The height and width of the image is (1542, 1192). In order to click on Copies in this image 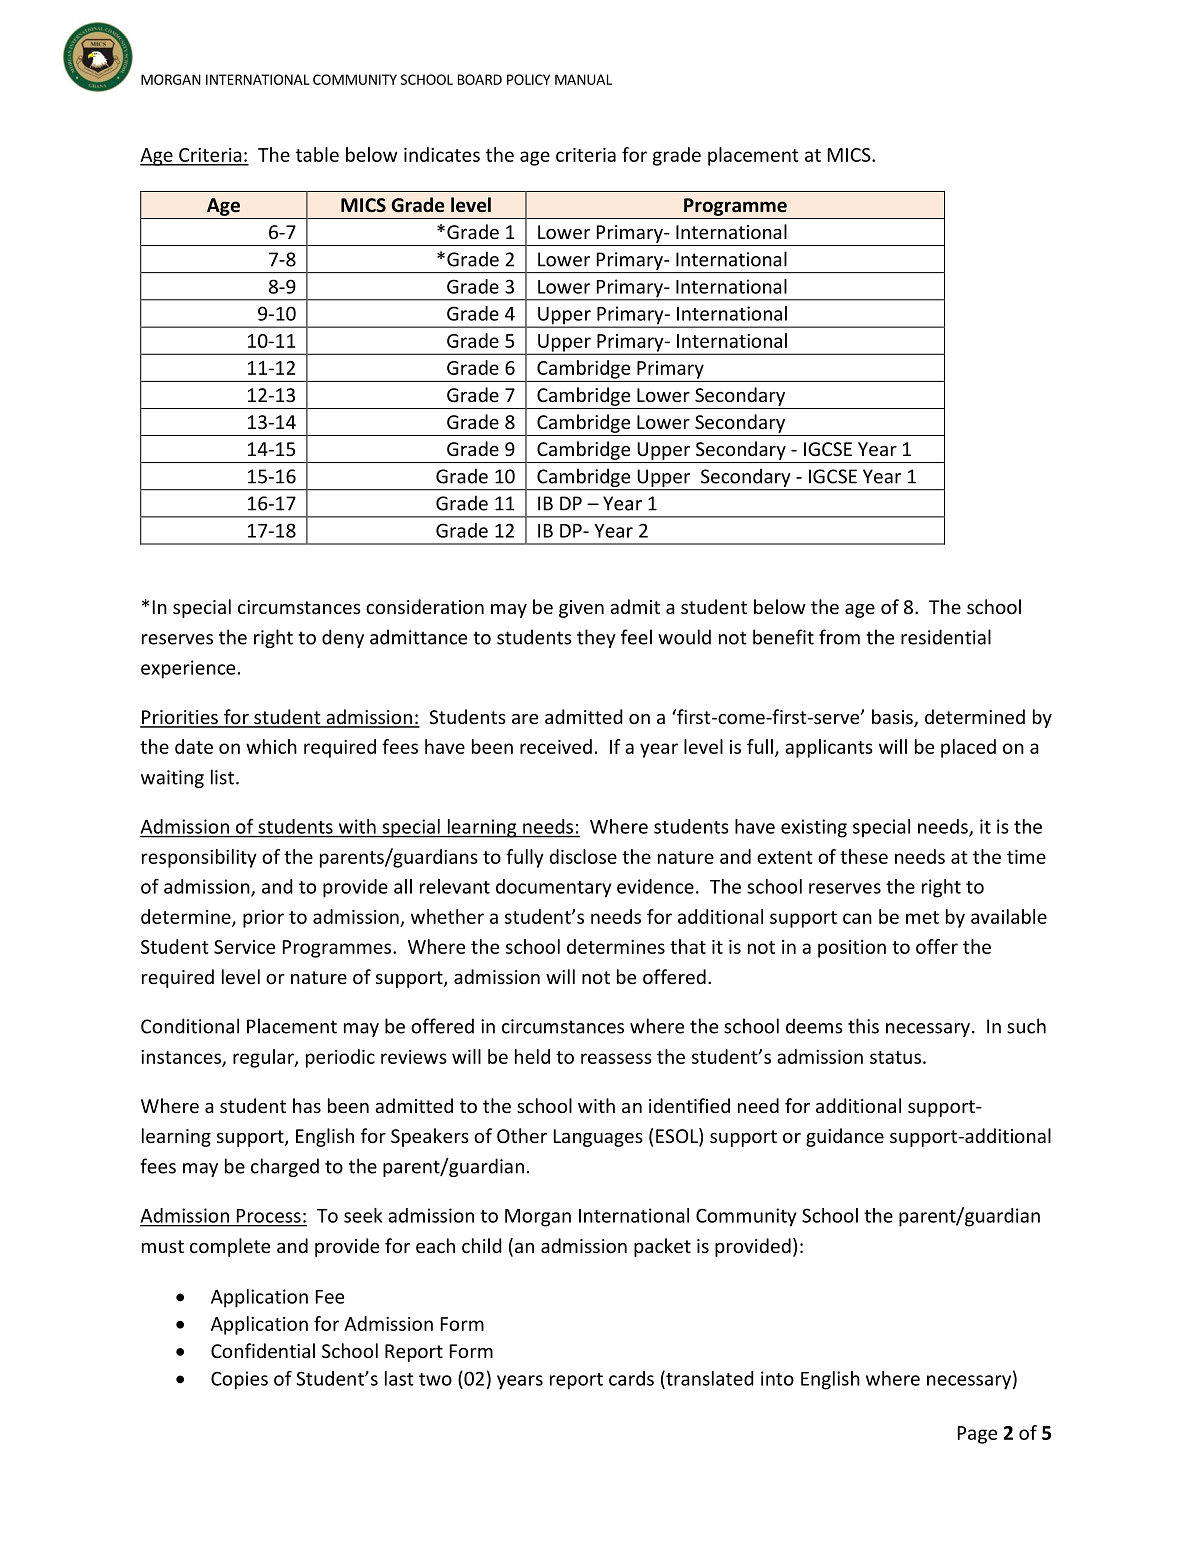, I will do `click(239, 1380)`.
